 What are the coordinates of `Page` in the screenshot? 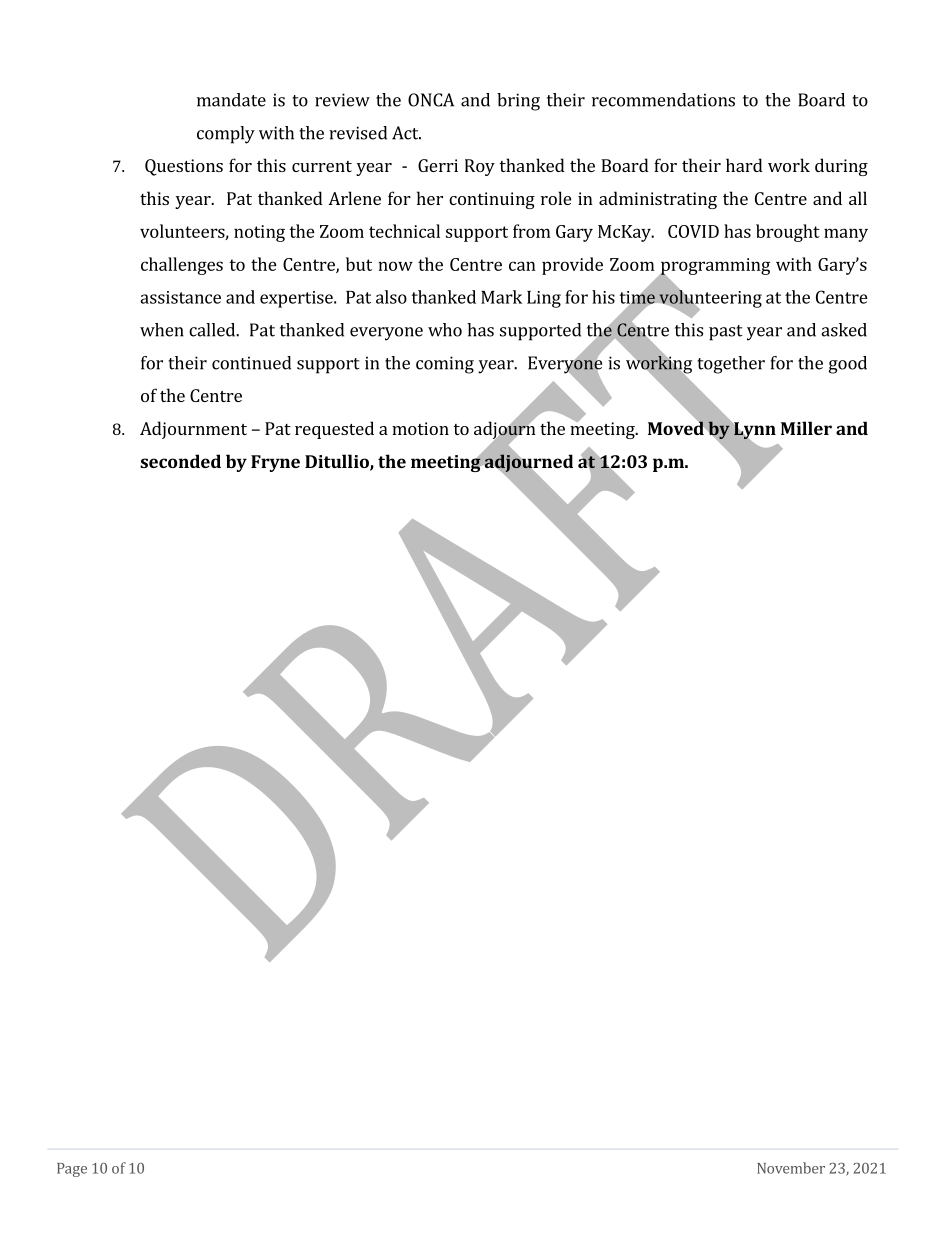 It's located at (72, 1170).
